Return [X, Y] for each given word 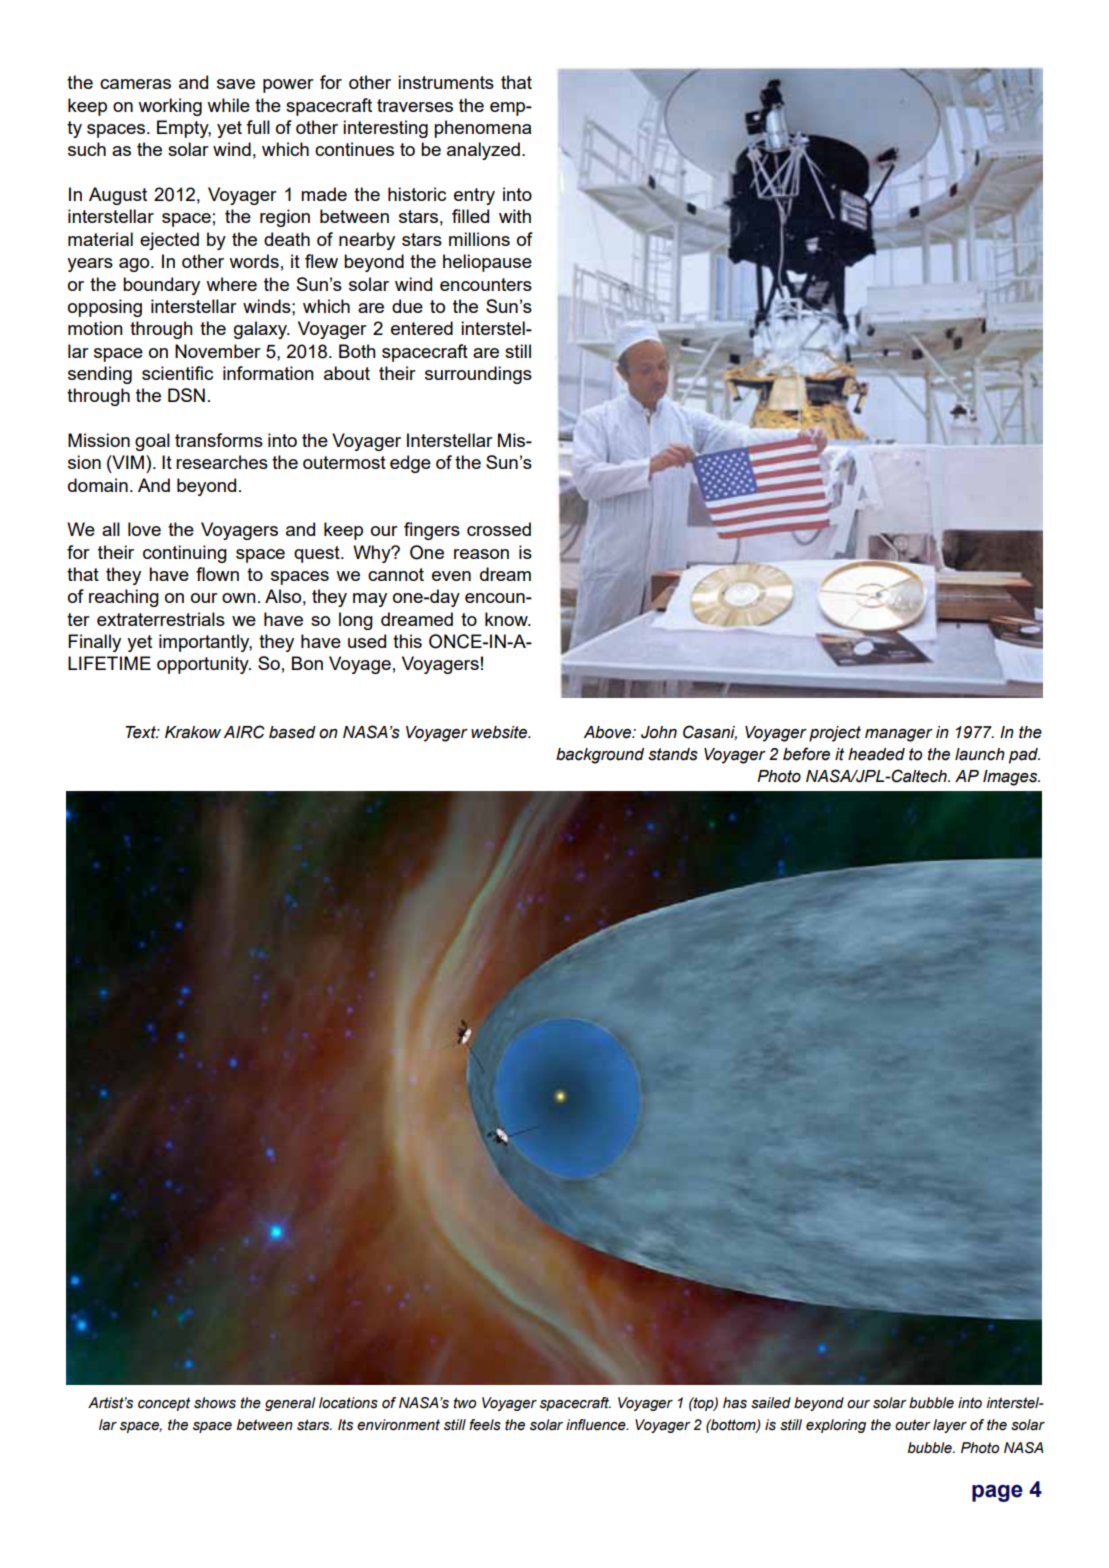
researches [222, 462]
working [170, 107]
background [600, 756]
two [464, 1403]
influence [597, 1425]
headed [876, 754]
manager [899, 735]
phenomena [482, 129]
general [290, 1404]
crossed [499, 529]
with [515, 216]
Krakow [193, 732]
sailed [771, 1403]
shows [215, 1403]
